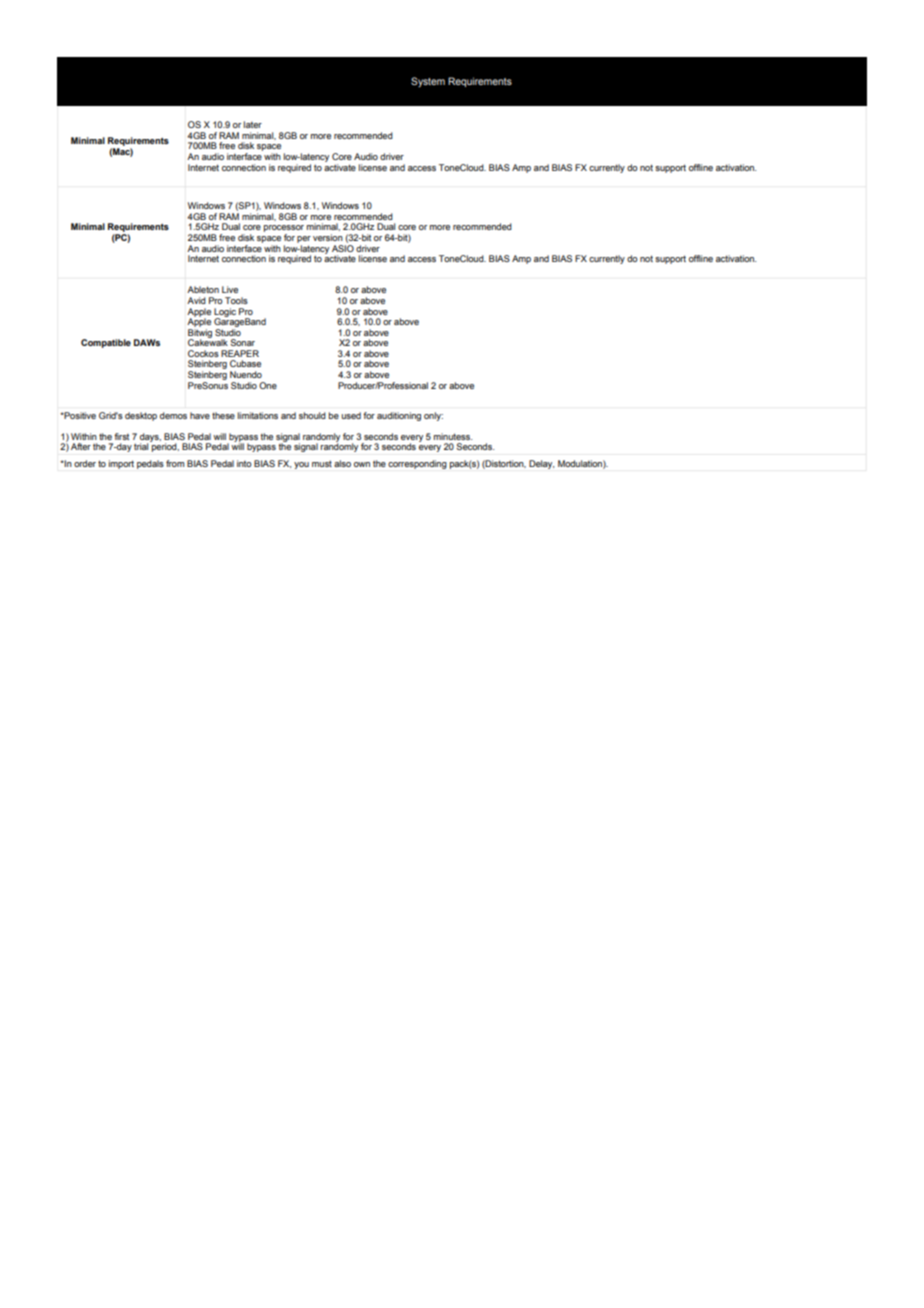 Image resolution: width=924 pixels, height=1308 pixels. What do you see at coordinates (433, 416) in the page?
I see `only` at bounding box center [433, 416].
